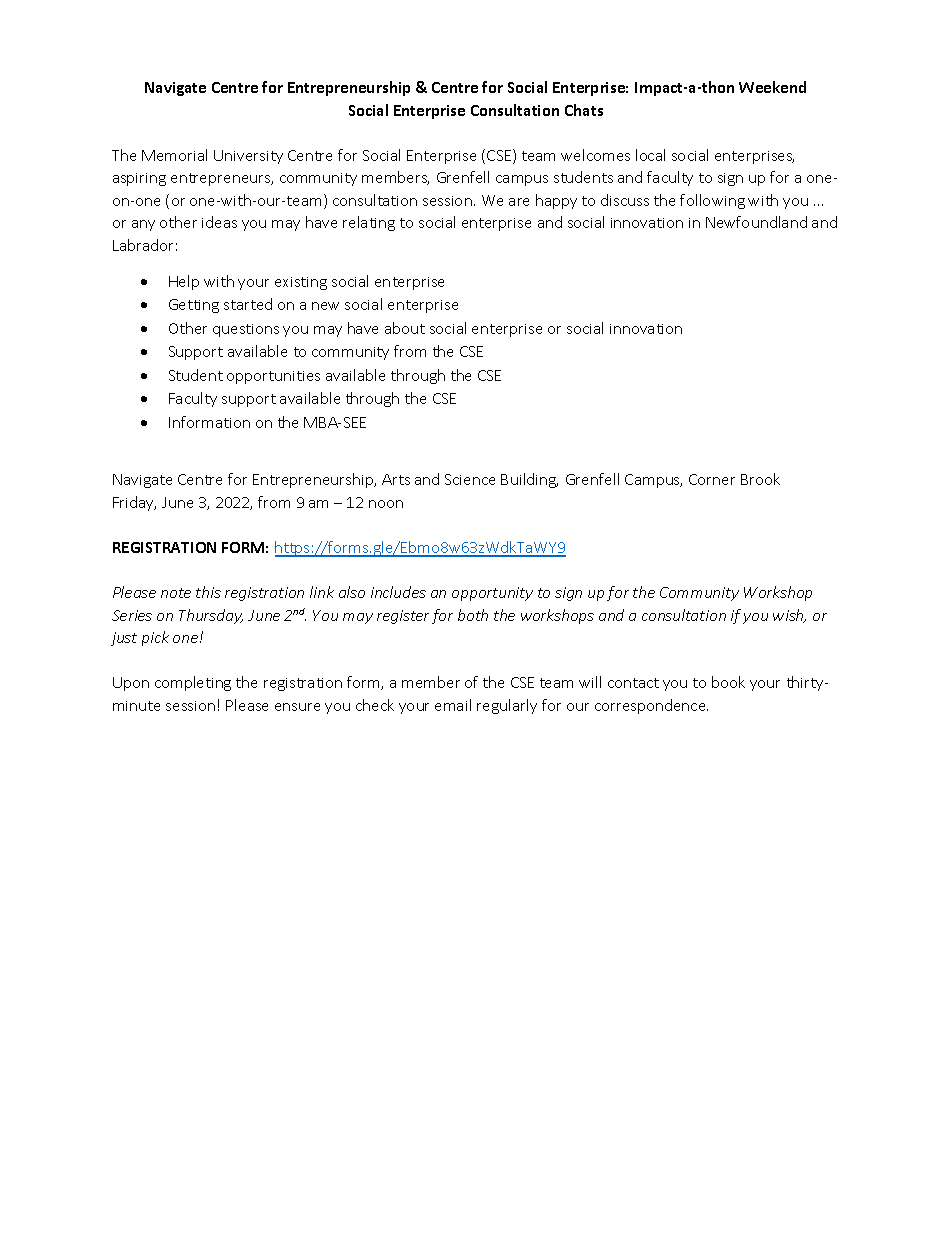 This screenshot has height=1233, width=952. Describe the element at coordinates (584, 110) in the screenshot. I see `Chats` at that location.
